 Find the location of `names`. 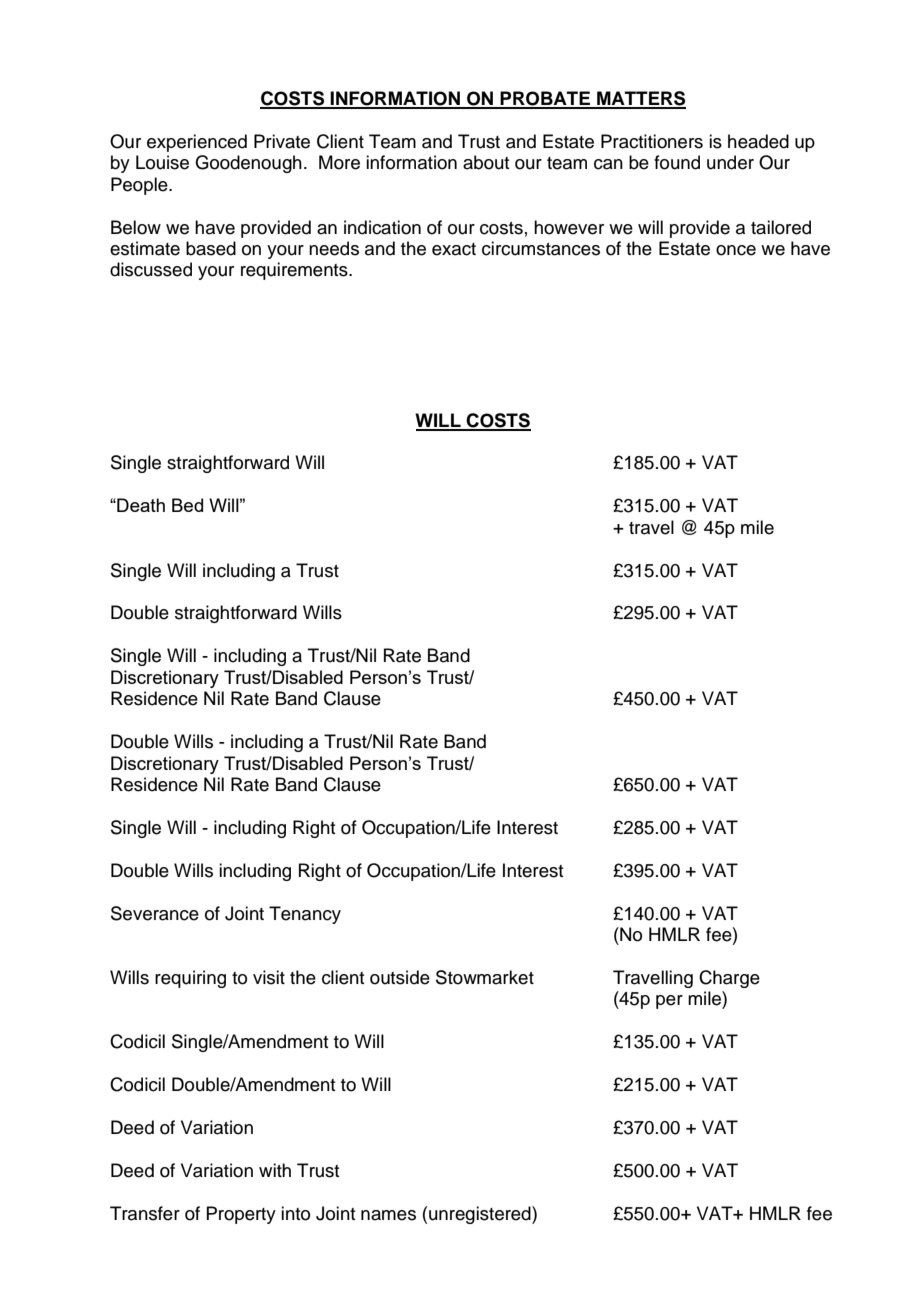

names is located at coordinates (388, 1215).
